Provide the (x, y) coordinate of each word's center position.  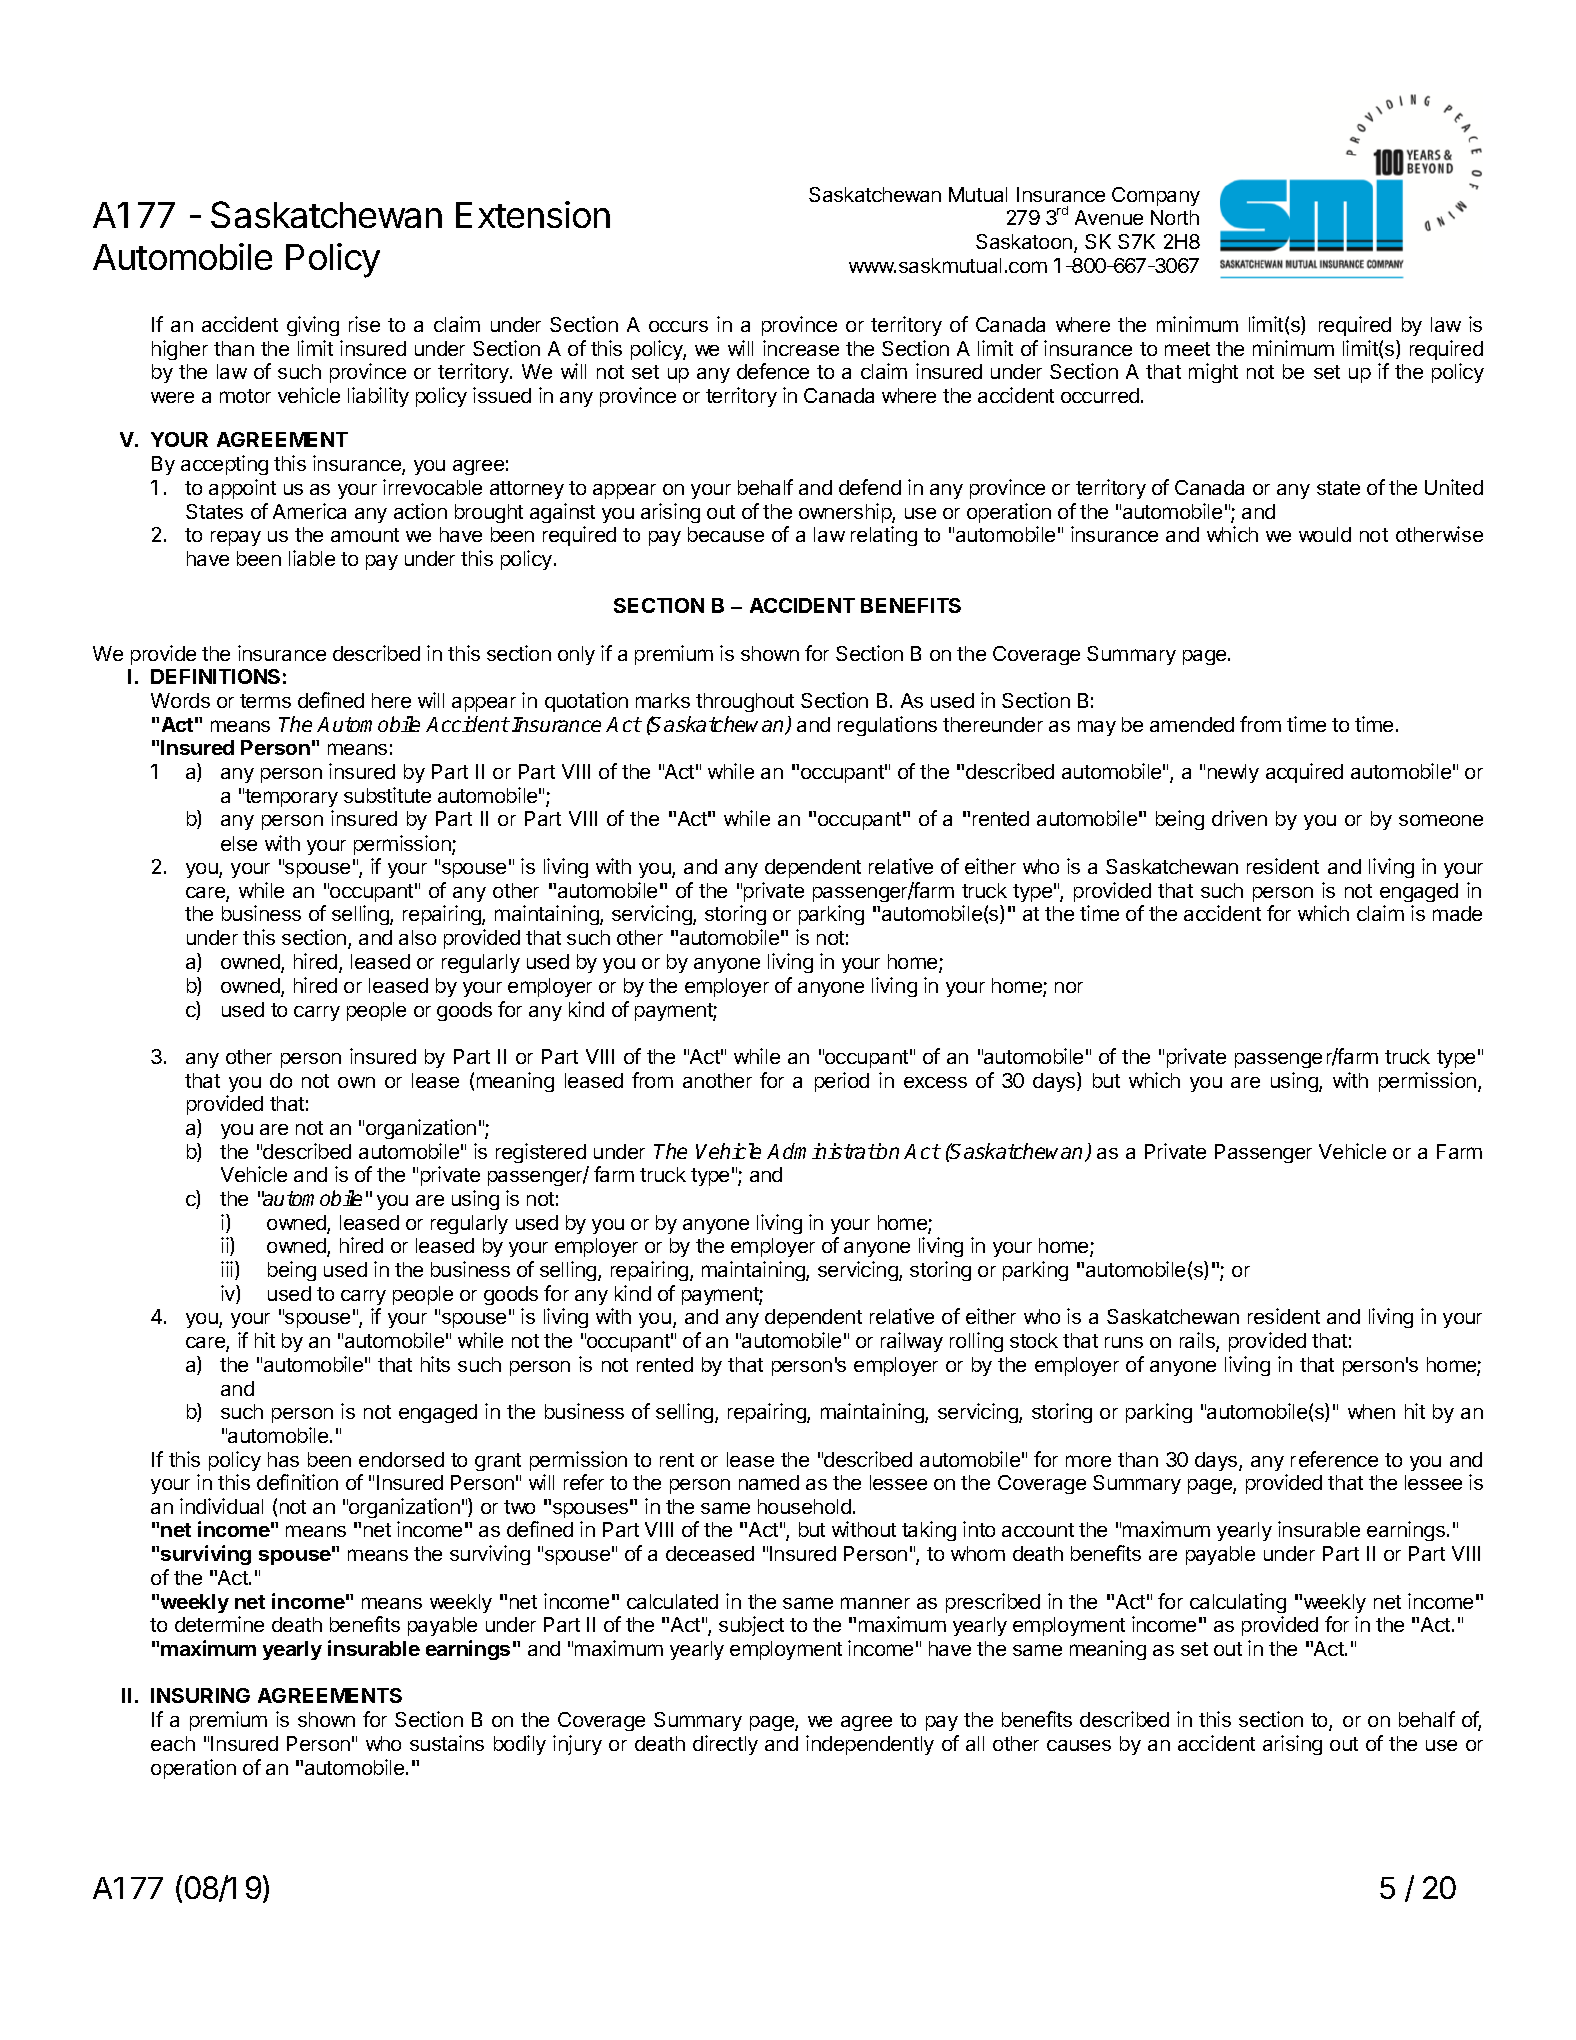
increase (801, 348)
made (1457, 913)
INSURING (200, 1695)
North (1175, 217)
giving (313, 326)
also (417, 937)
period (842, 1082)
